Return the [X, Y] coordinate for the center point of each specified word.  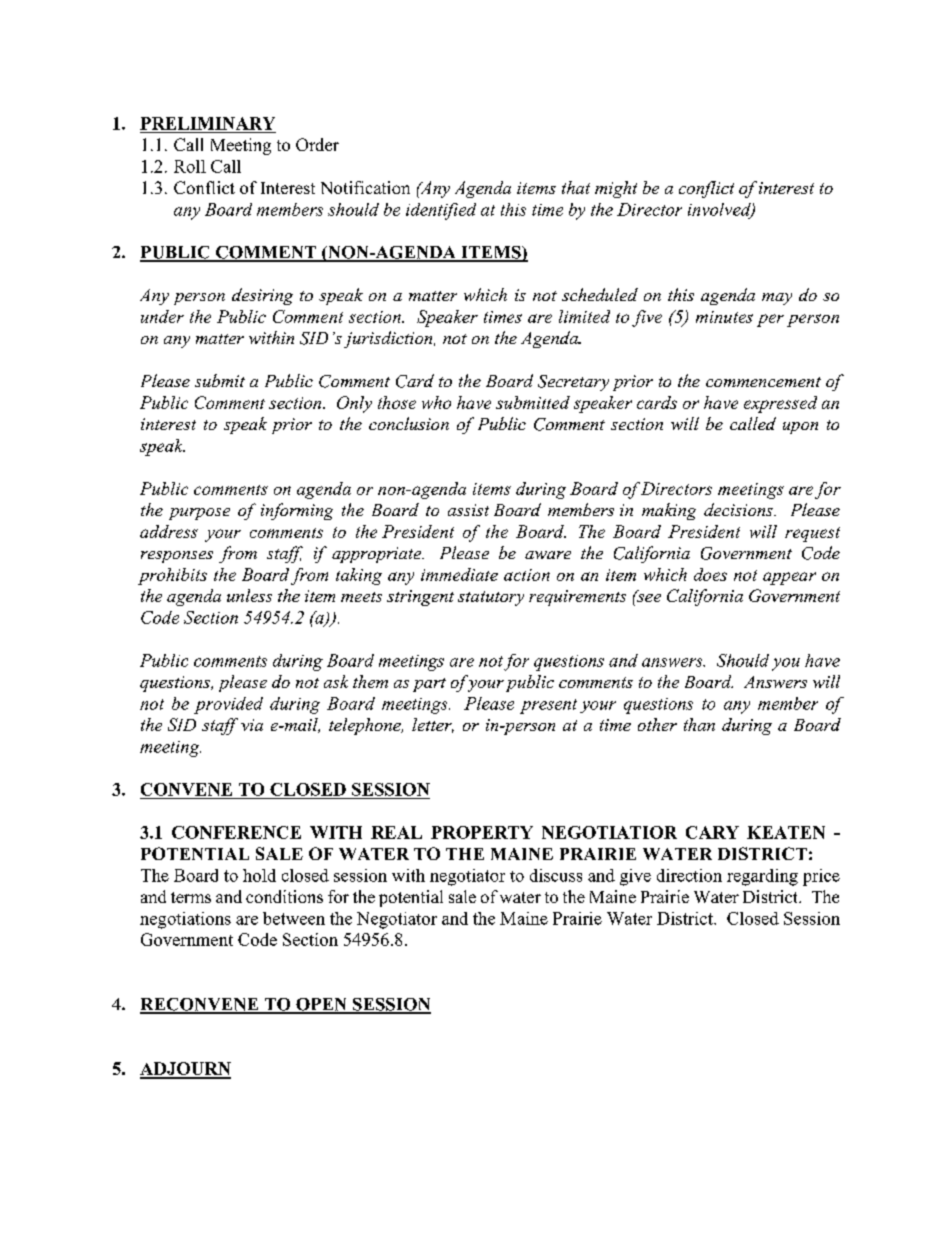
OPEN [321, 1005]
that [576, 187]
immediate [459, 574]
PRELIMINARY [207, 123]
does [710, 574]
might [616, 189]
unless [249, 595]
